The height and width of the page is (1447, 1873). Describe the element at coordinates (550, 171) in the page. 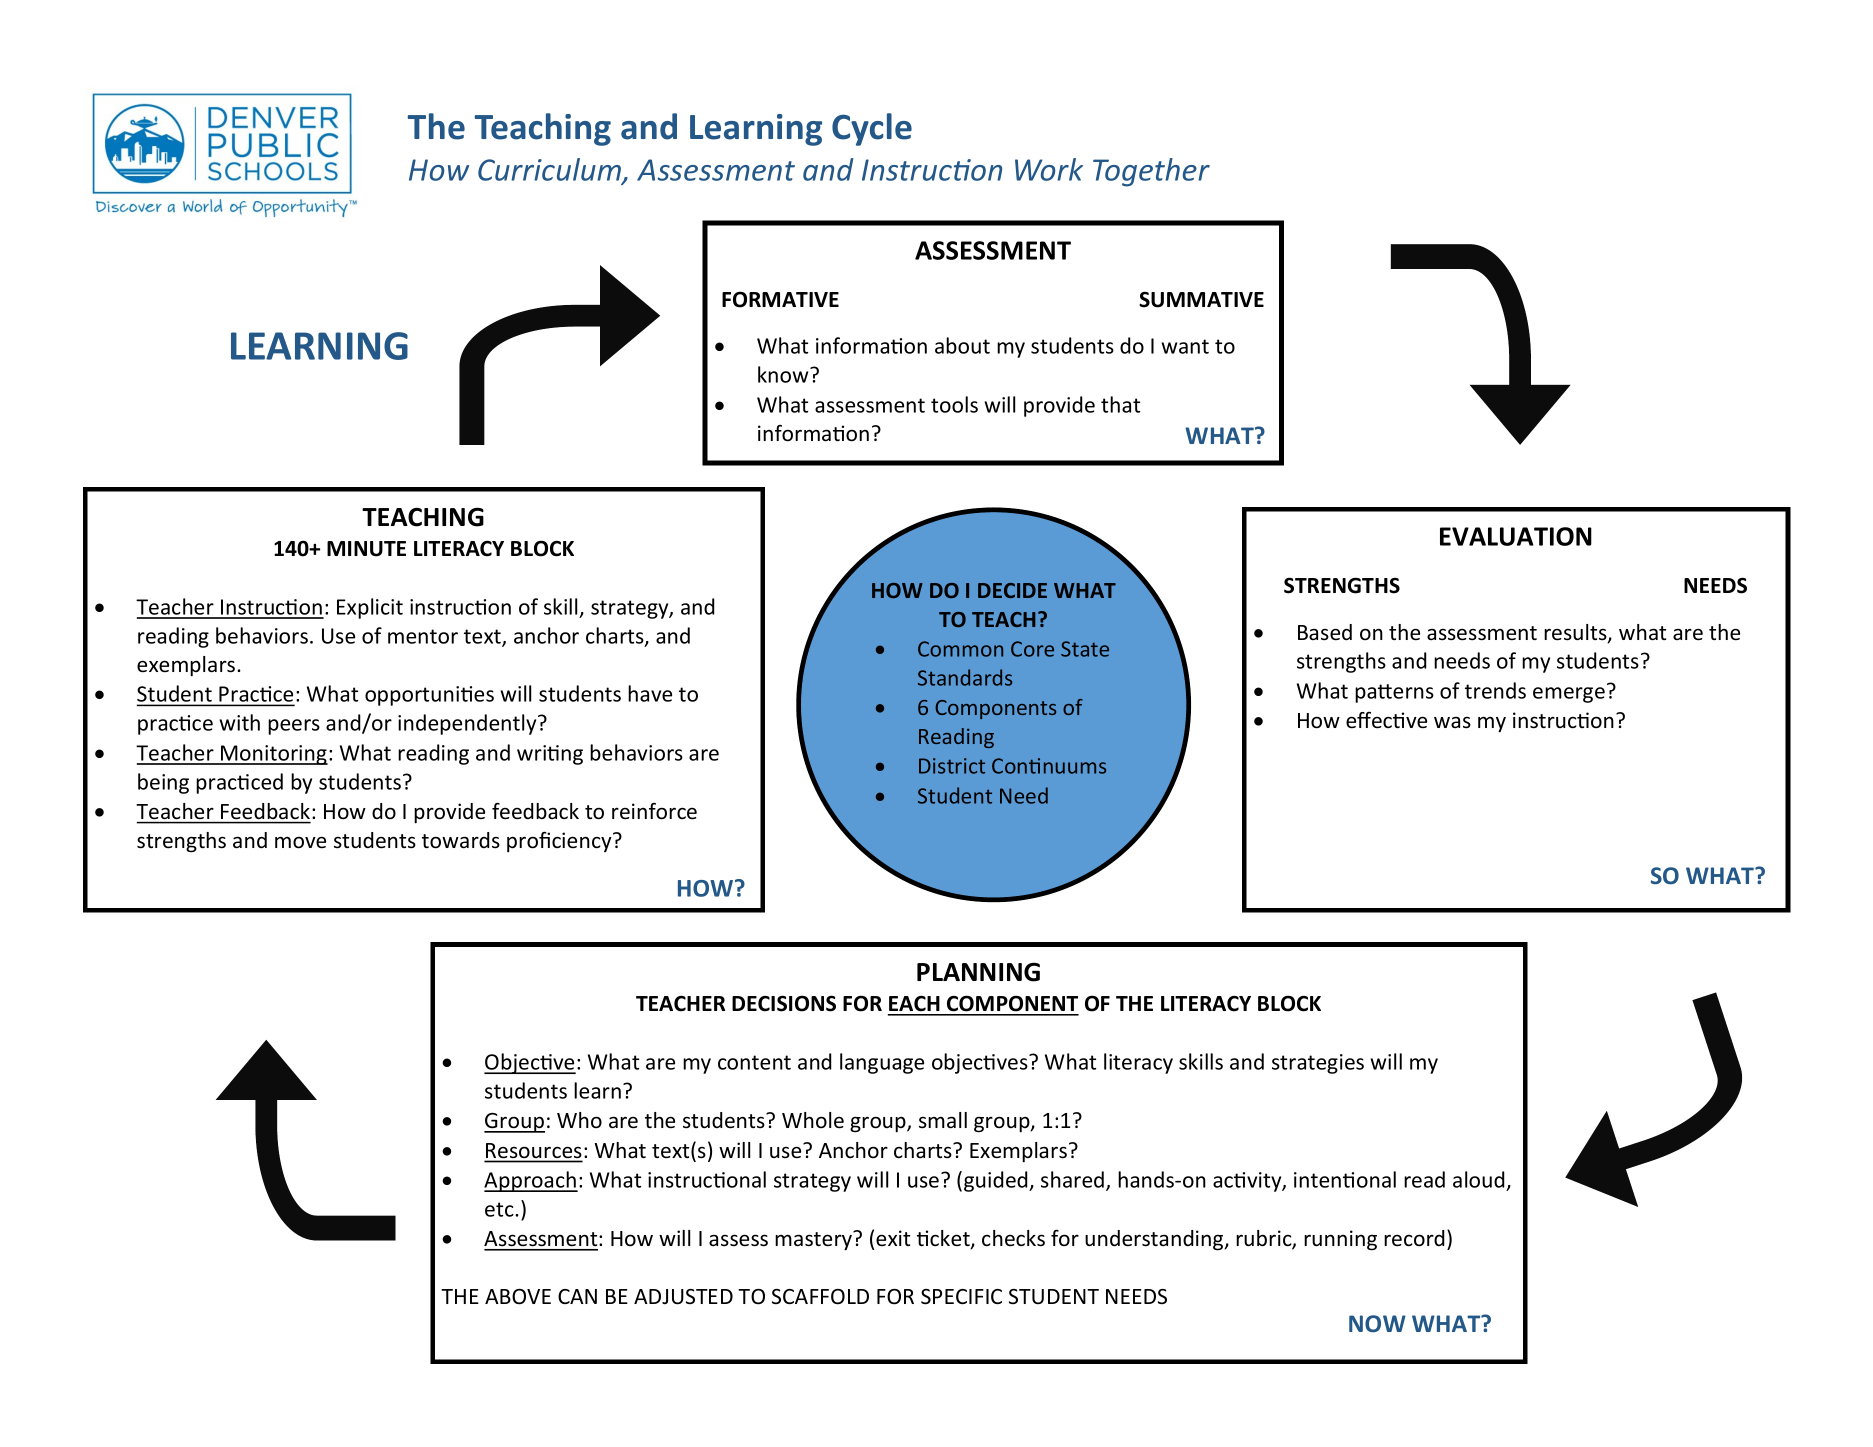

I see `Curriculum` at that location.
